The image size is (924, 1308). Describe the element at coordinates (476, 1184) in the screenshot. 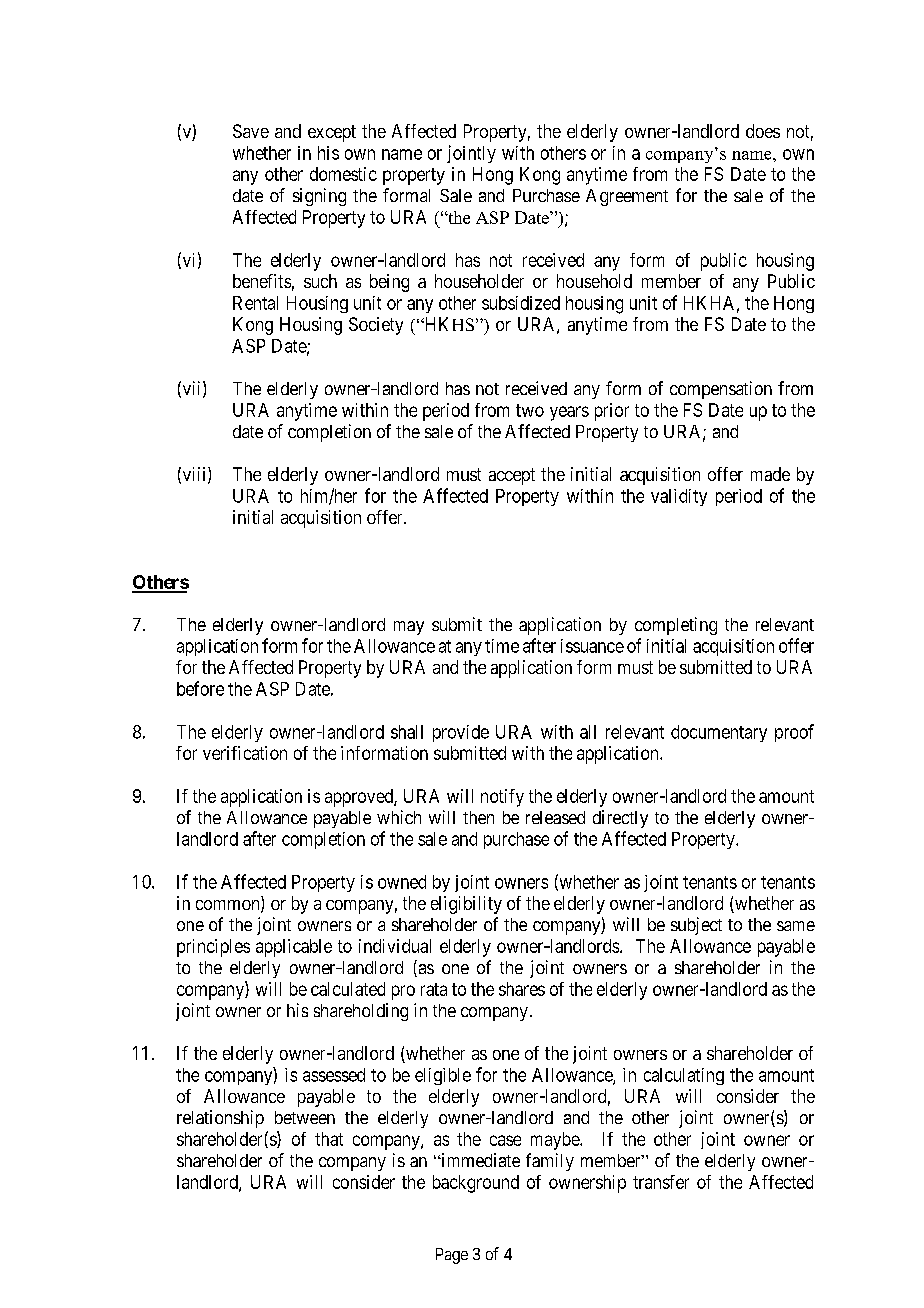

I see `background` at that location.
